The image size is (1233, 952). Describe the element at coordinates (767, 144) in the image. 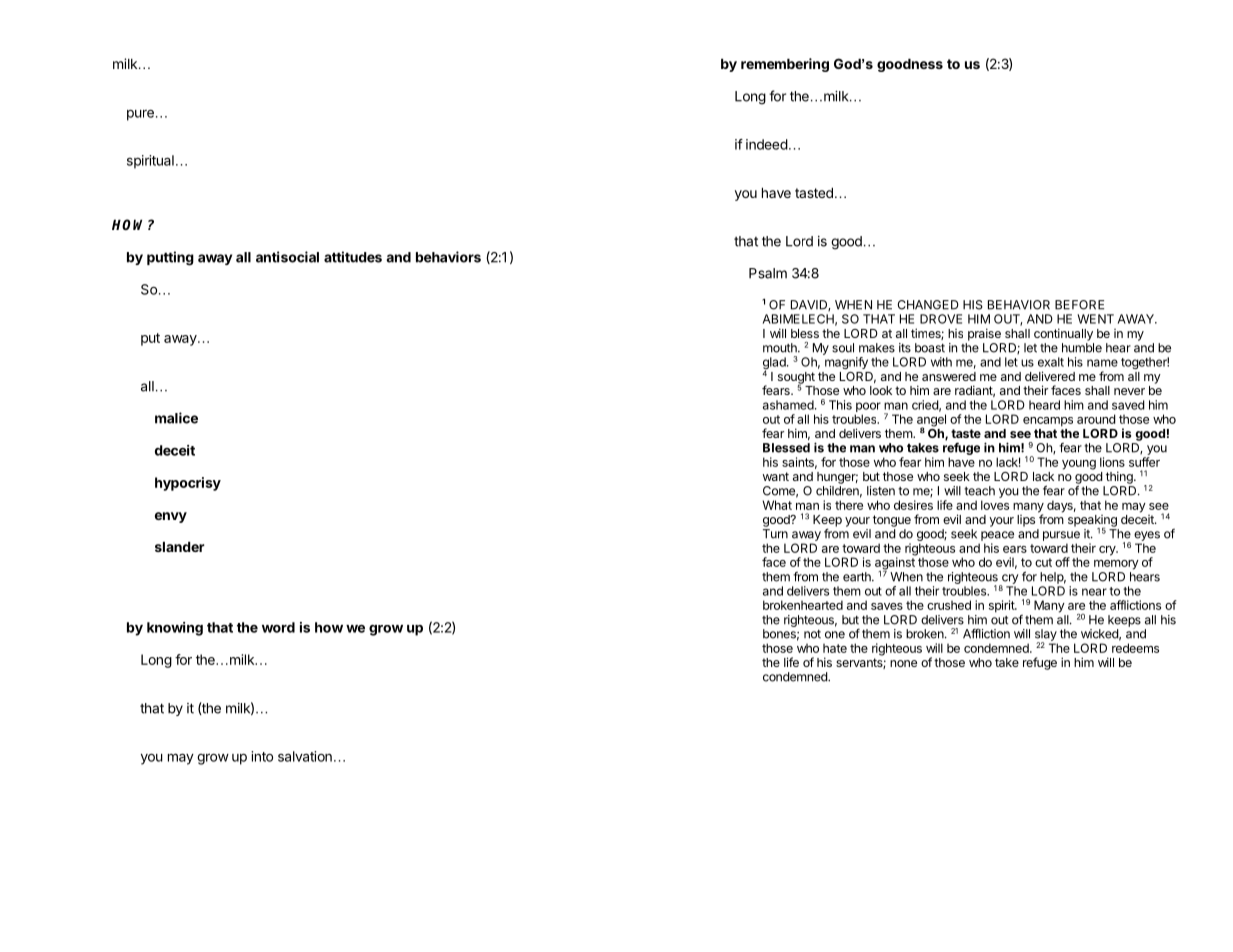

I see `indeed` at that location.
